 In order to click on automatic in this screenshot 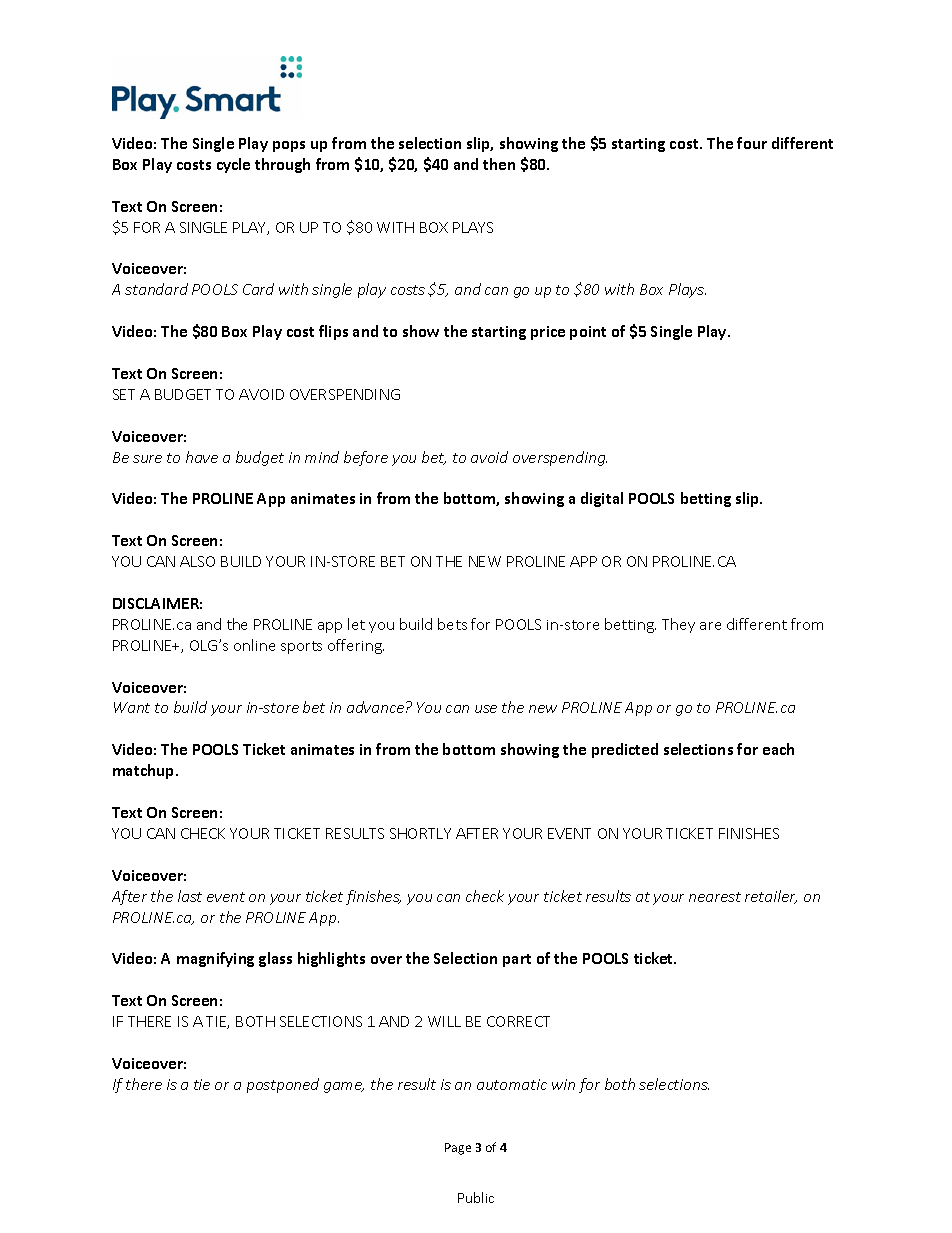, I will do `click(512, 1084)`.
